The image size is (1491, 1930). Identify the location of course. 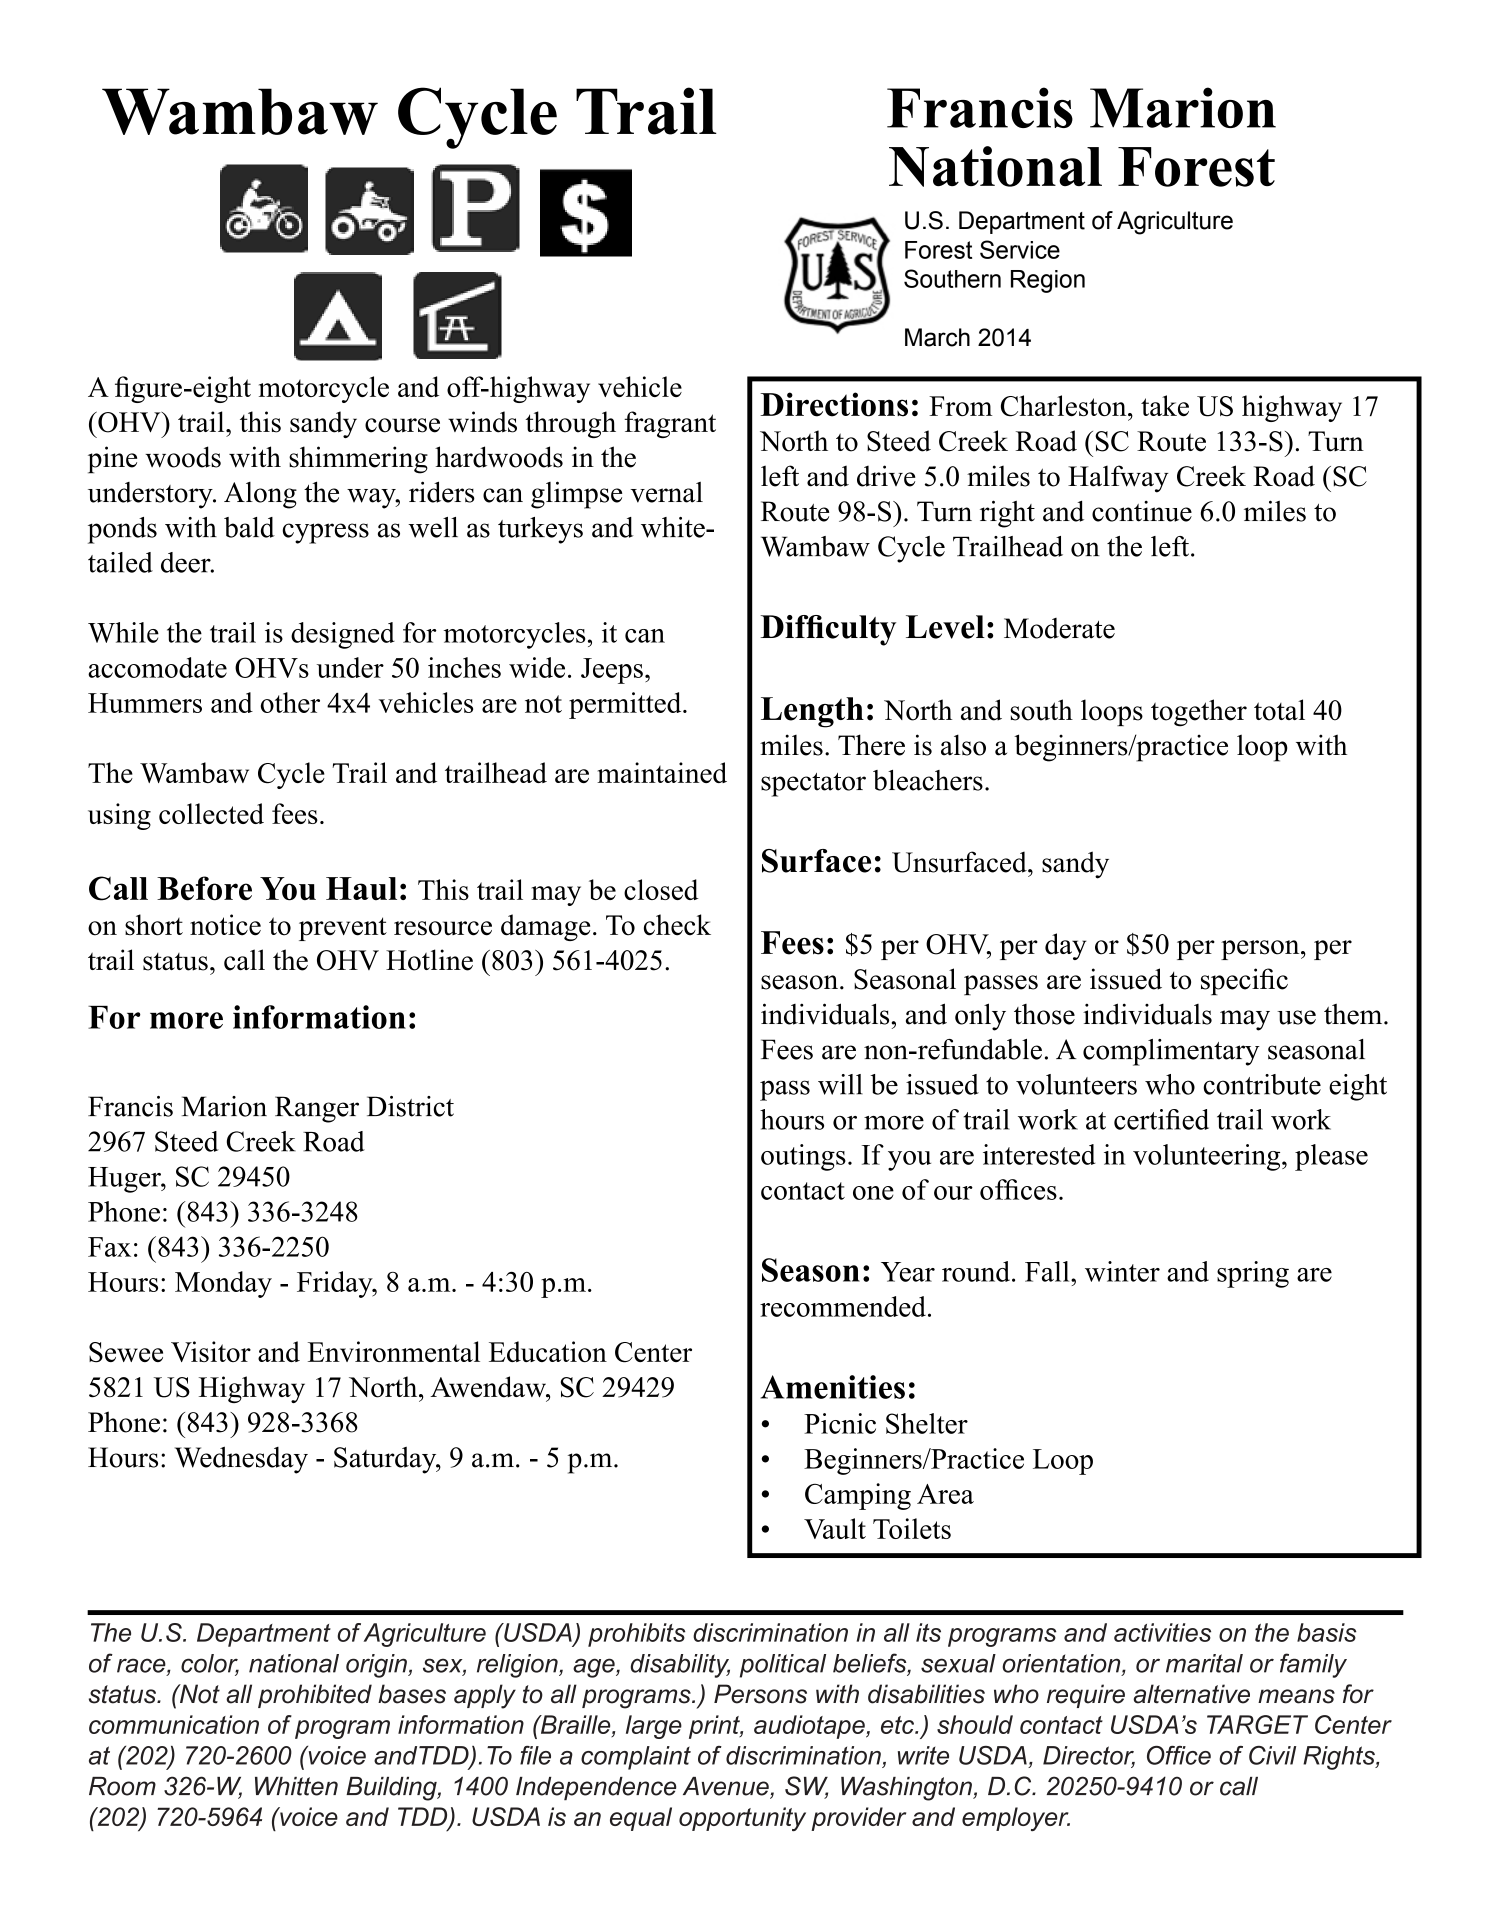
(402, 425).
